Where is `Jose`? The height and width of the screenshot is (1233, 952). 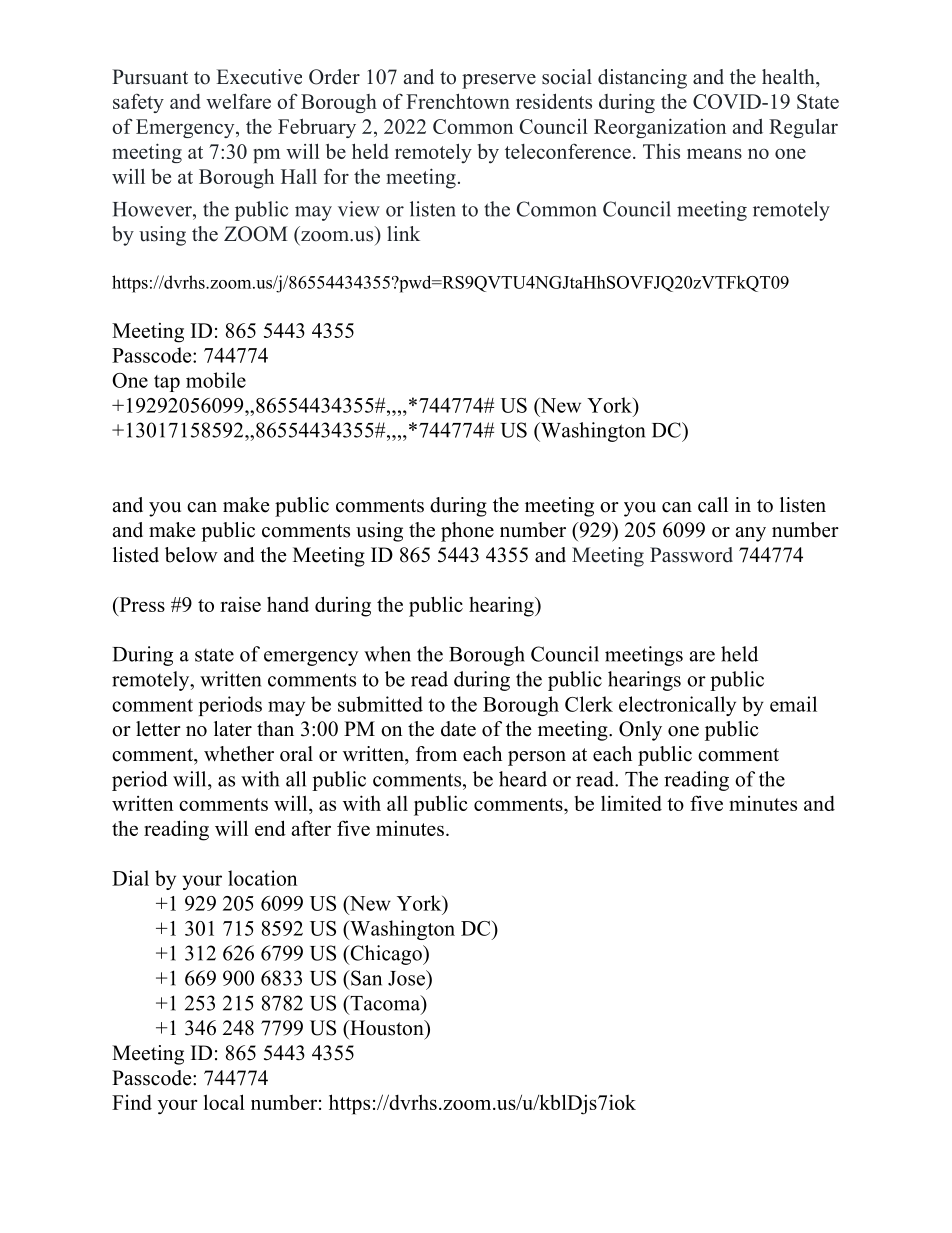 Jose is located at coordinates (407, 978).
